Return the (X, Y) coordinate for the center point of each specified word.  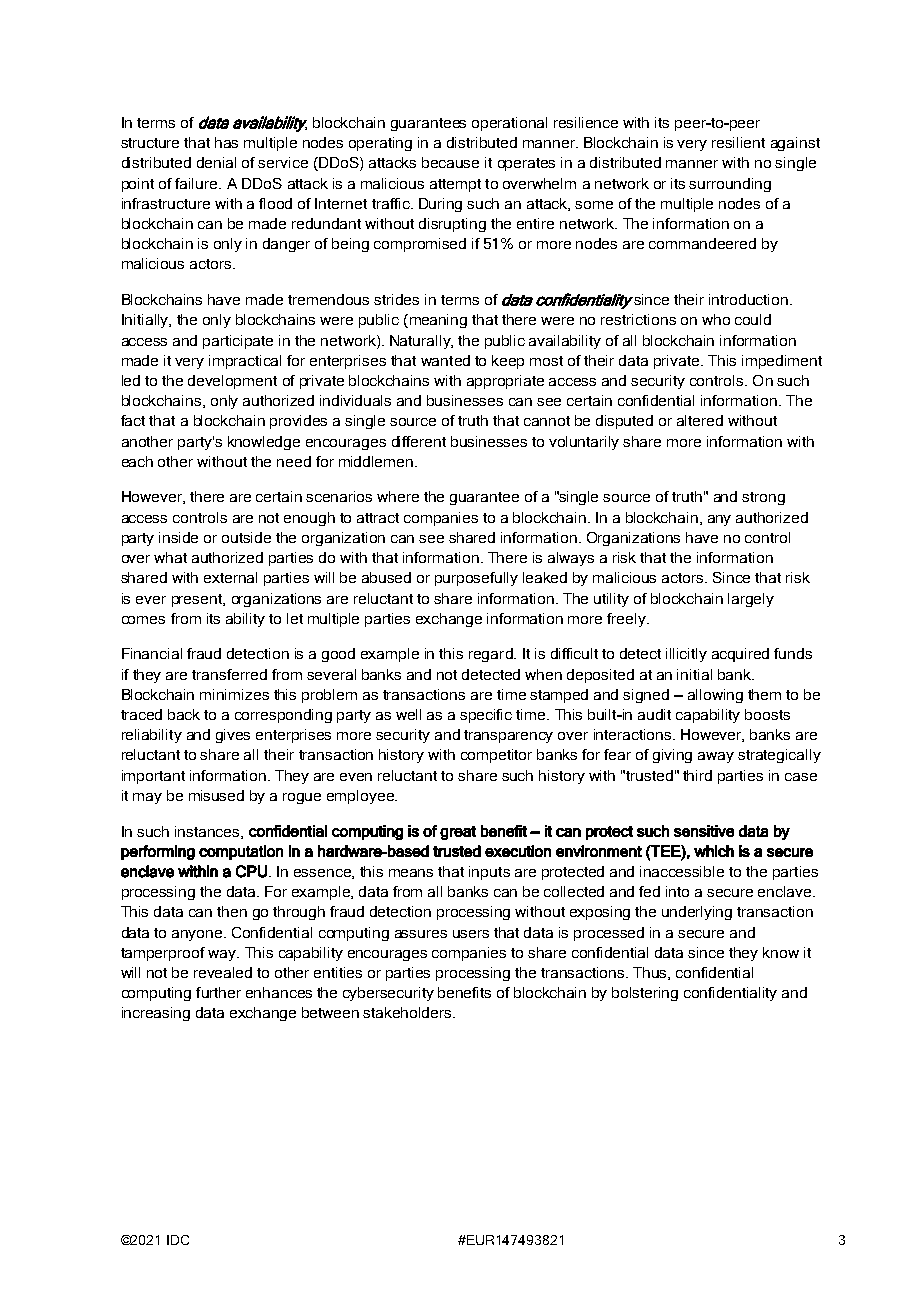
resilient (738, 142)
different (419, 441)
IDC (178, 1240)
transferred (229, 674)
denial (216, 162)
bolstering (645, 994)
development (232, 382)
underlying (697, 913)
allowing (715, 696)
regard (492, 655)
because (450, 162)
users (471, 934)
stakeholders (408, 1012)
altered (700, 420)
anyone (198, 935)
